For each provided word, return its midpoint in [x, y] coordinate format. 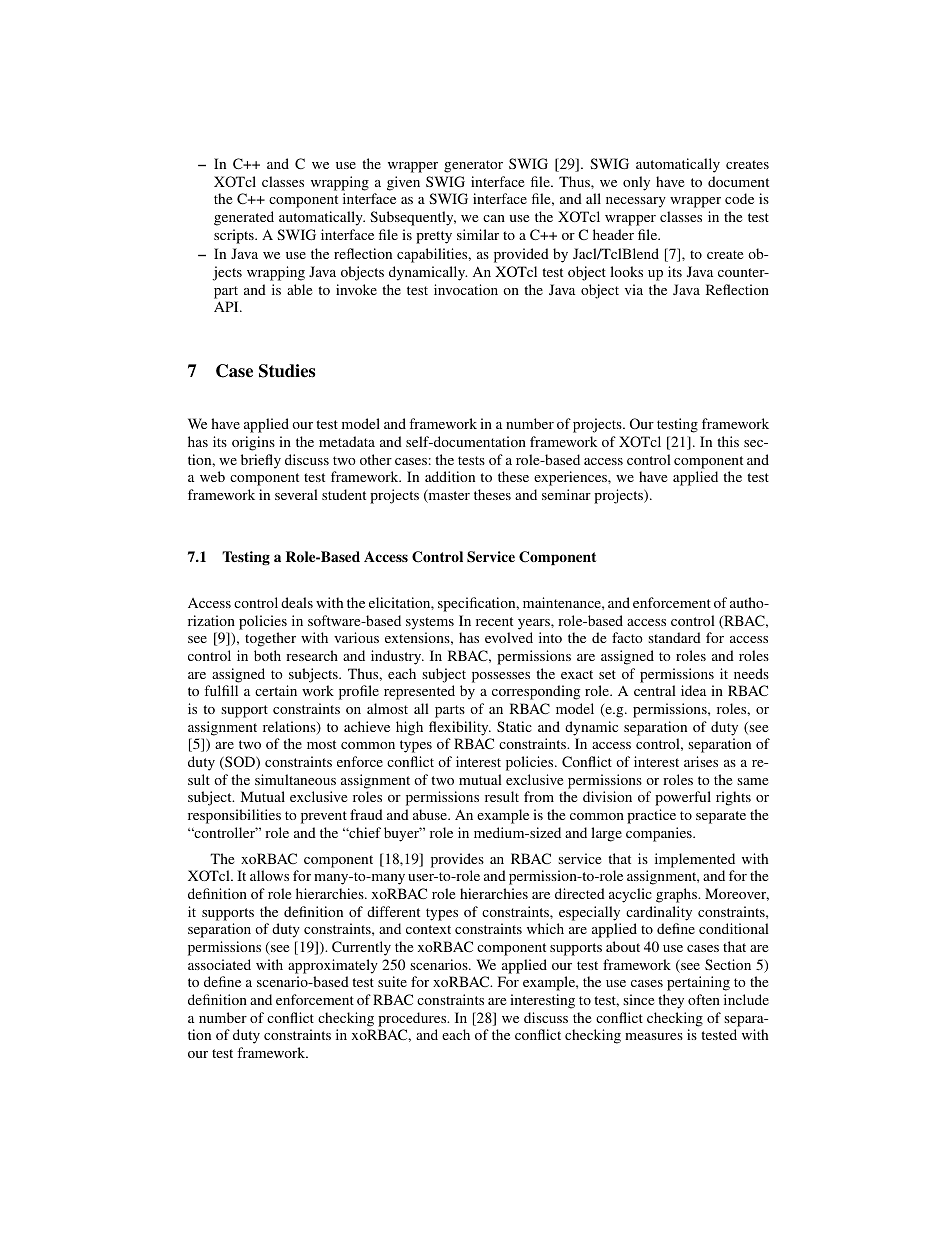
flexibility [460, 728]
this [728, 441]
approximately [333, 966]
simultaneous [295, 779]
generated [244, 218]
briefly [261, 461]
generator [473, 166]
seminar [566, 494]
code [739, 198]
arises [701, 761]
